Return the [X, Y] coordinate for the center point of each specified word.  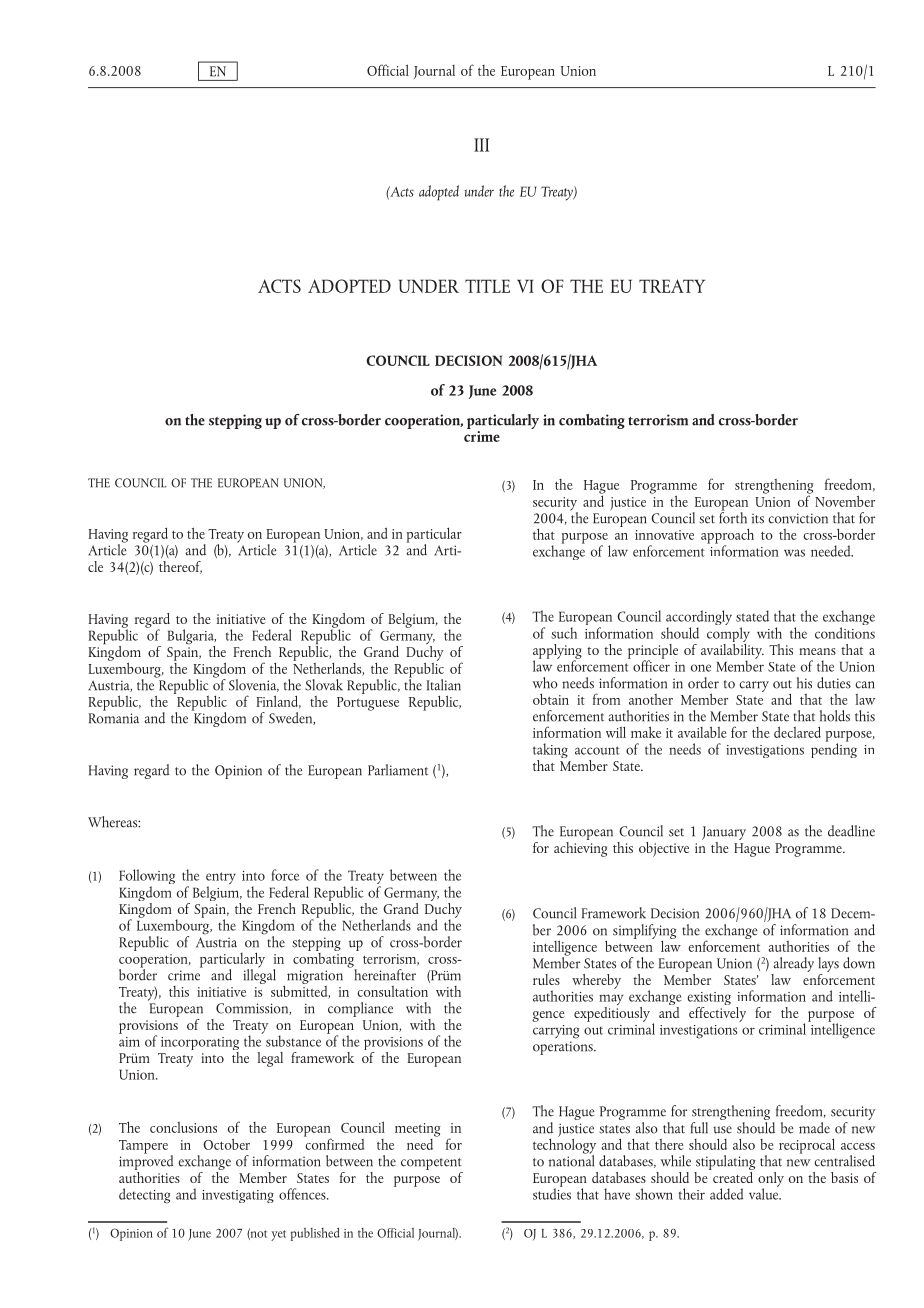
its [758, 518]
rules [546, 979]
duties [834, 683]
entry [221, 879]
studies [552, 1193]
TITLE [487, 286]
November [845, 501]
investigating [238, 1196]
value [765, 1193]
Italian [443, 685]
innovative [664, 535]
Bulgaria [191, 638]
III [481, 145]
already [792, 966]
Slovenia [254, 685]
